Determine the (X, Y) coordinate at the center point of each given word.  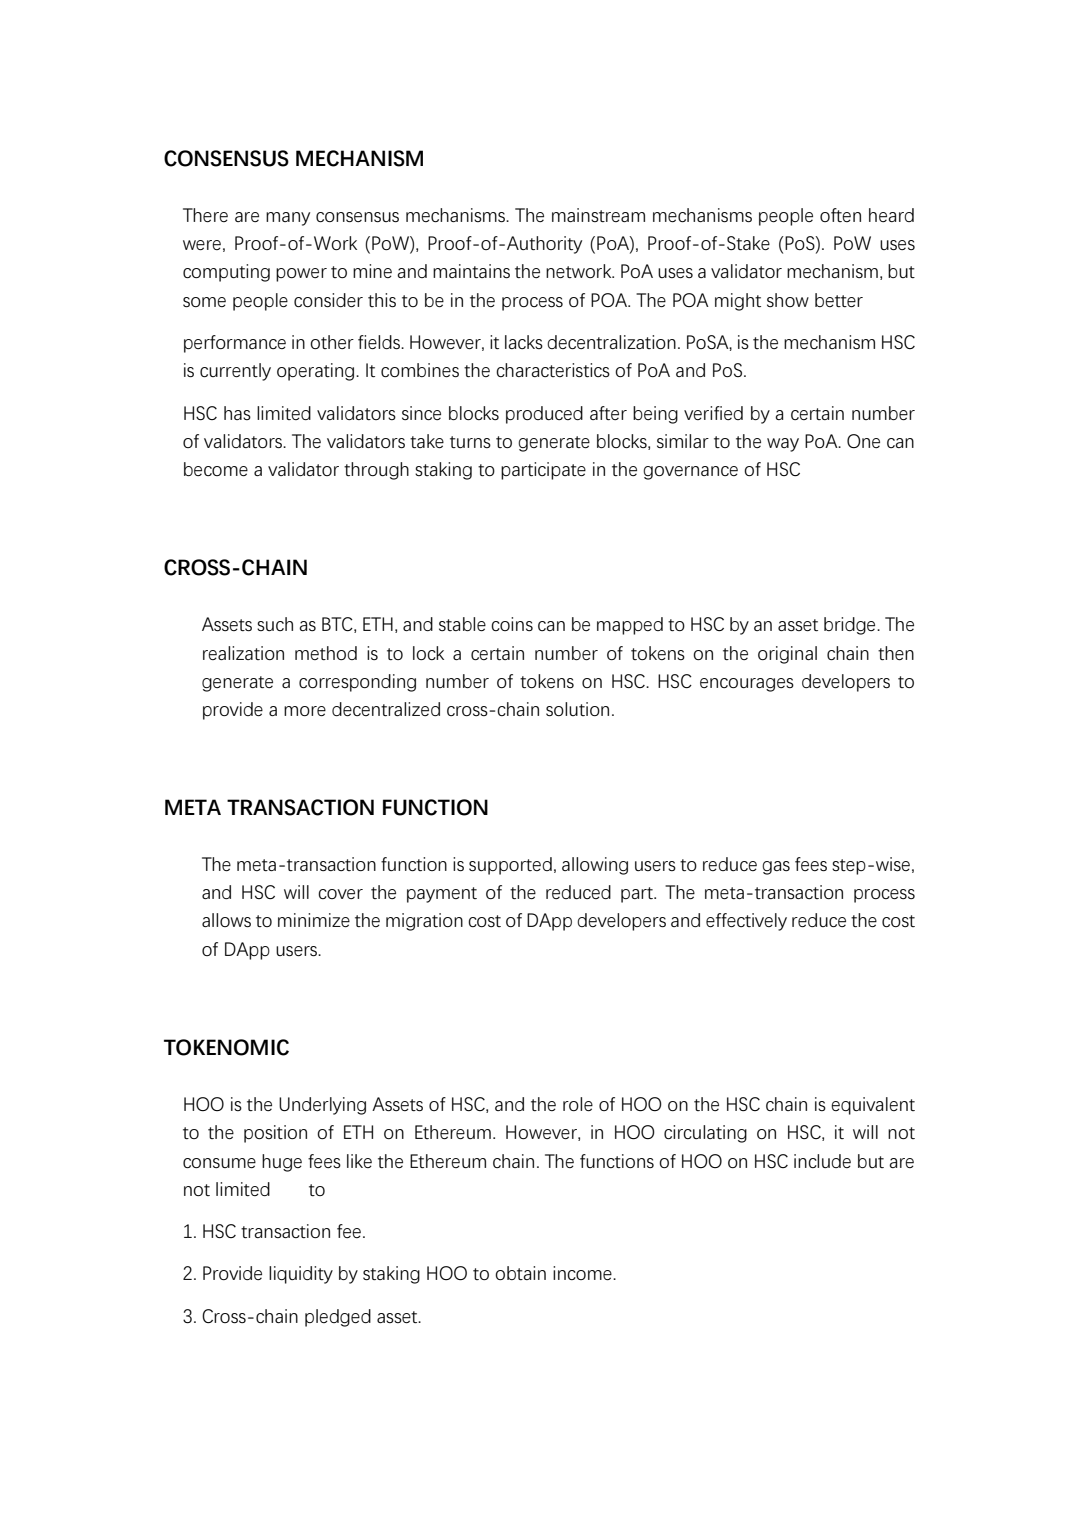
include (822, 1161)
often (840, 215)
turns (470, 442)
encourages (747, 685)
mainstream (598, 215)
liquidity (301, 1275)
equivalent (873, 1106)
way (783, 445)
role (578, 1104)
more (305, 711)
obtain (520, 1273)
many (288, 219)
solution (577, 709)
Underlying (322, 1106)
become (216, 469)
